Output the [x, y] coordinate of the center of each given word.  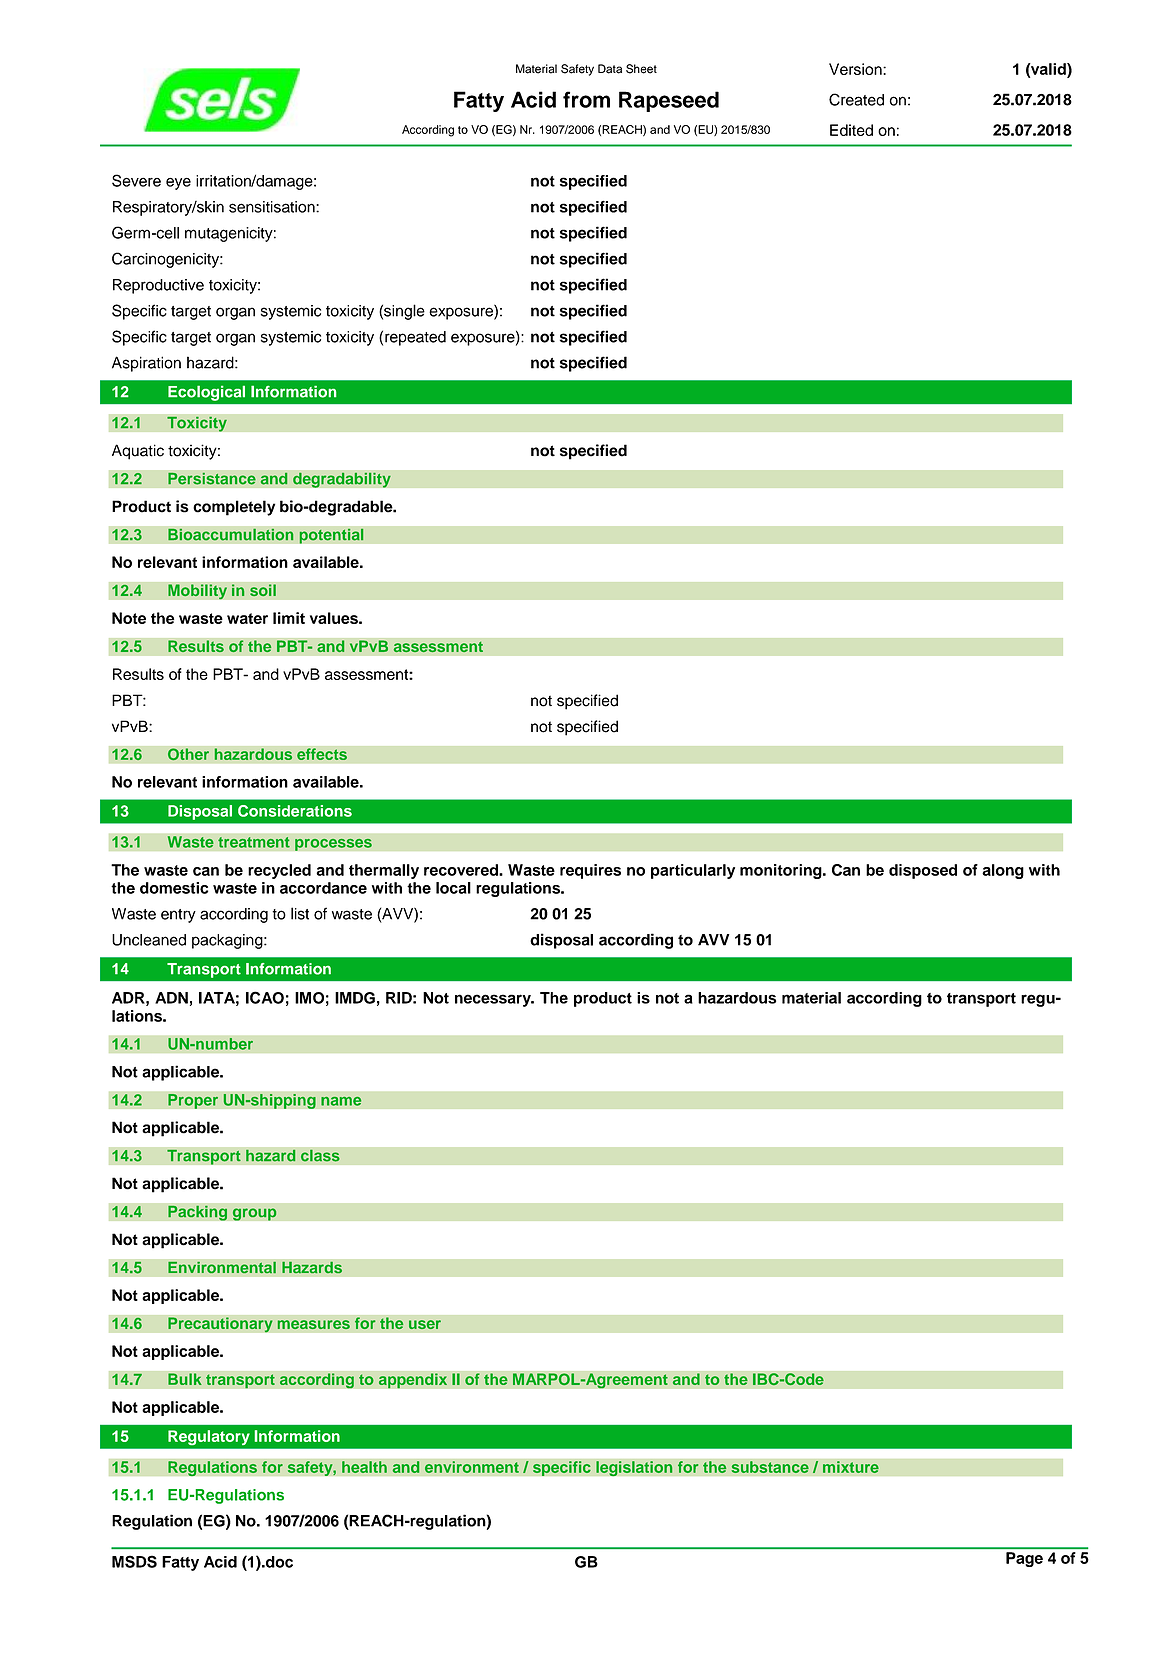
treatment [254, 842]
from [586, 99]
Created [856, 99]
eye [178, 184]
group [255, 1214]
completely [234, 508]
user [425, 1324]
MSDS [134, 1561]
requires [590, 871]
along [1003, 871]
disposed [923, 871]
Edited [851, 130]
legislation [634, 1468]
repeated [415, 338]
